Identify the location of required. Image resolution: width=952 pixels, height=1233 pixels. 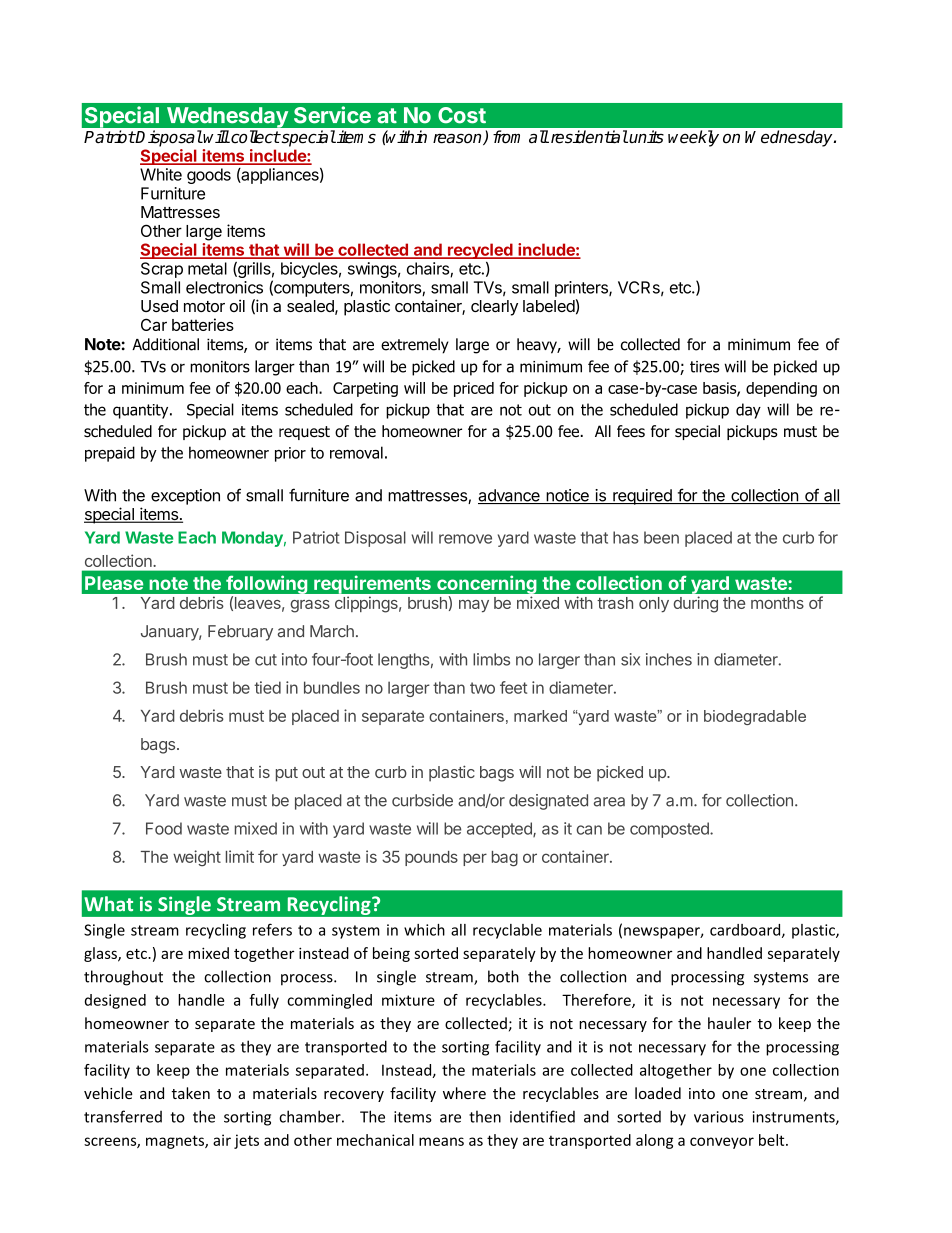
(642, 497).
